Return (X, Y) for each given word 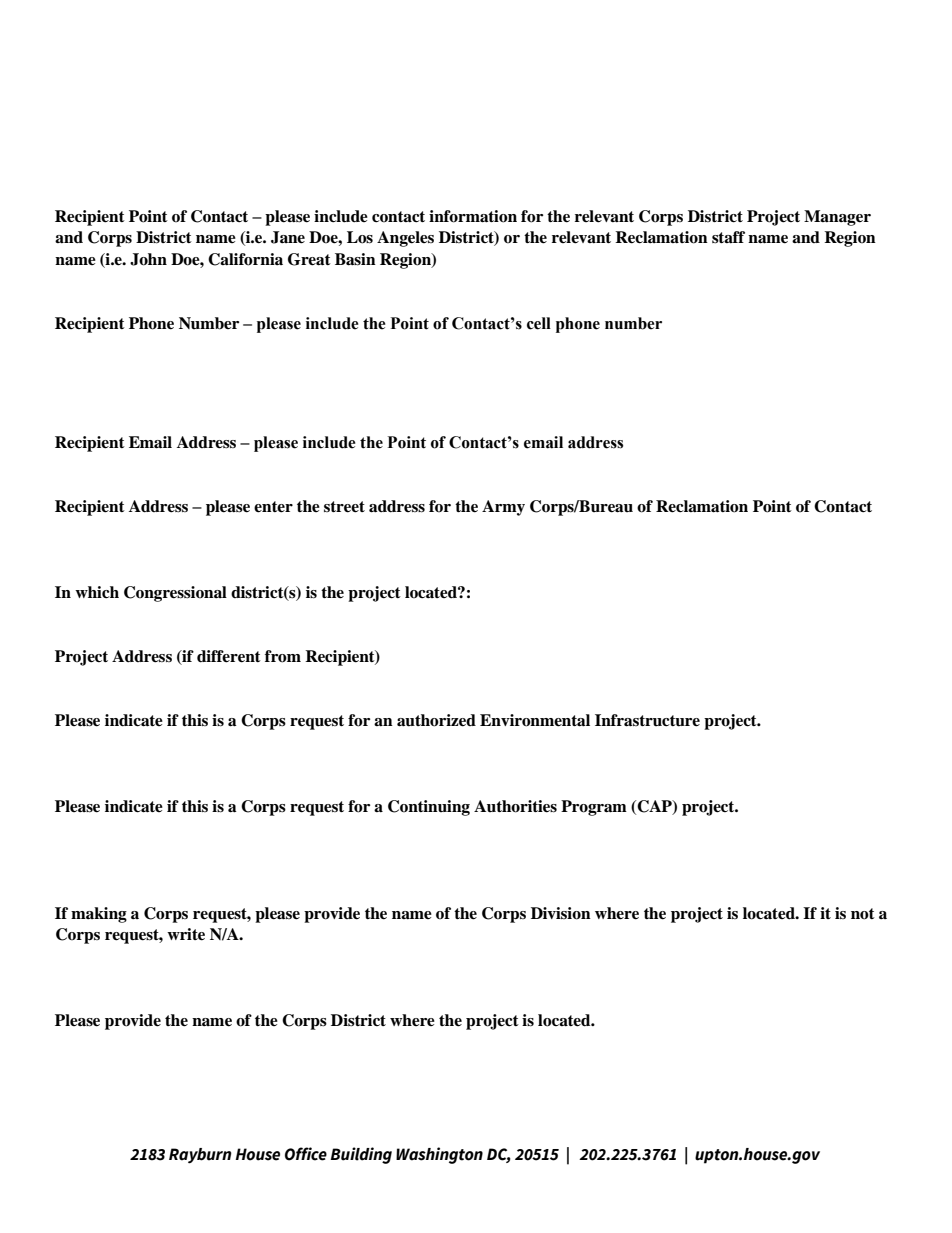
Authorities (515, 806)
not (863, 914)
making (99, 915)
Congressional (175, 594)
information (473, 216)
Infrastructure (647, 720)
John (148, 259)
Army (503, 508)
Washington (439, 1155)
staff (728, 237)
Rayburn (200, 1156)
